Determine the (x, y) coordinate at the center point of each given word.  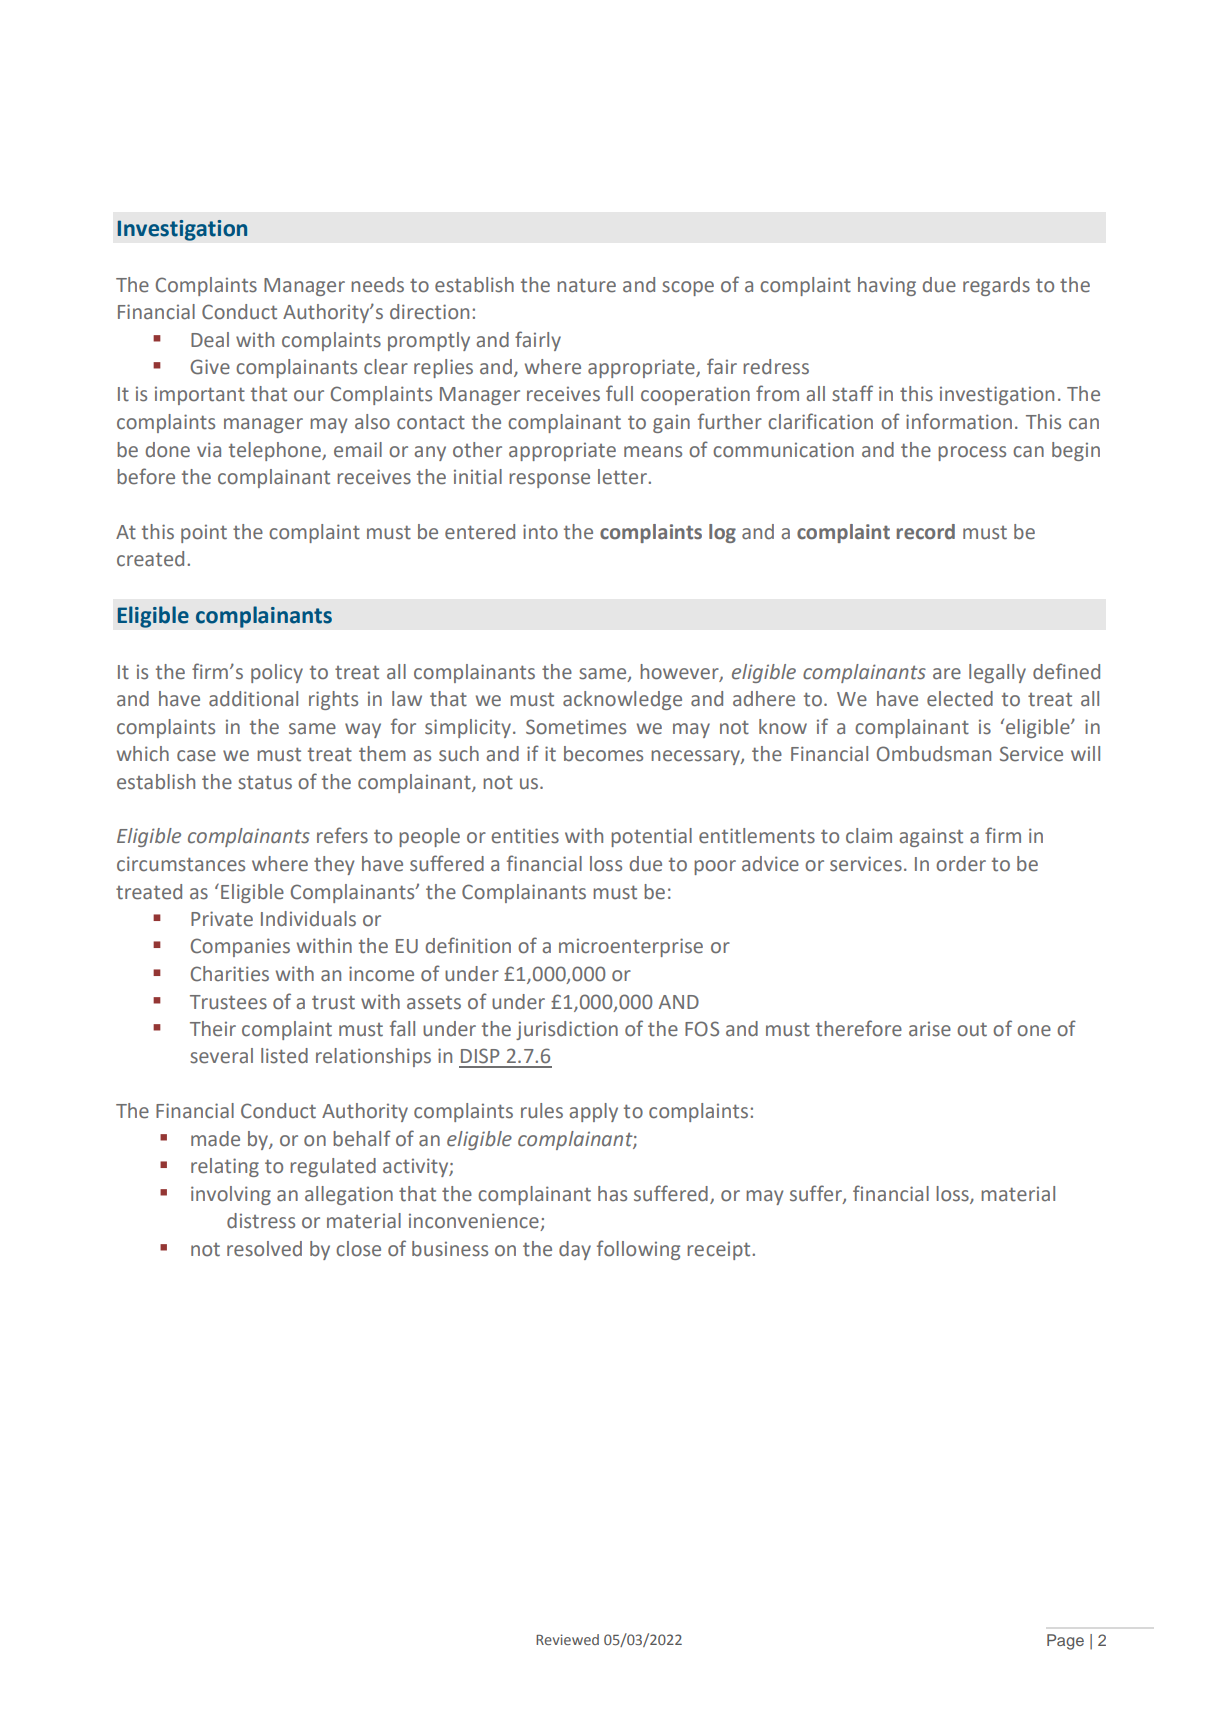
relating (225, 1167)
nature (586, 285)
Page (1065, 1642)
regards (996, 286)
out (972, 1030)
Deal (210, 340)
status (265, 782)
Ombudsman (934, 754)
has (612, 1194)
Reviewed (567, 1639)
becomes (603, 754)
